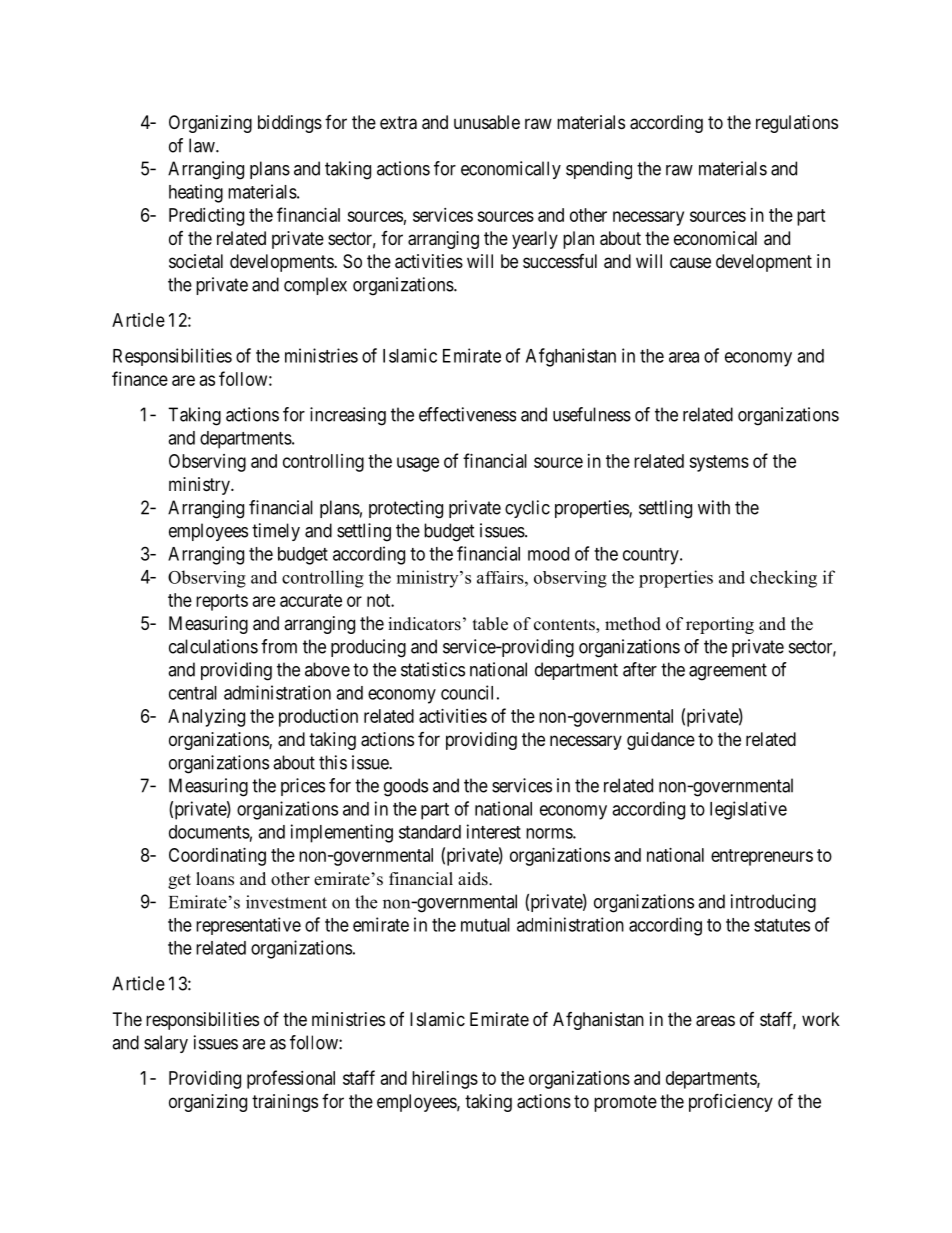 The image size is (952, 1233). What do you see at coordinates (487, 122) in the page?
I see `unusable` at bounding box center [487, 122].
